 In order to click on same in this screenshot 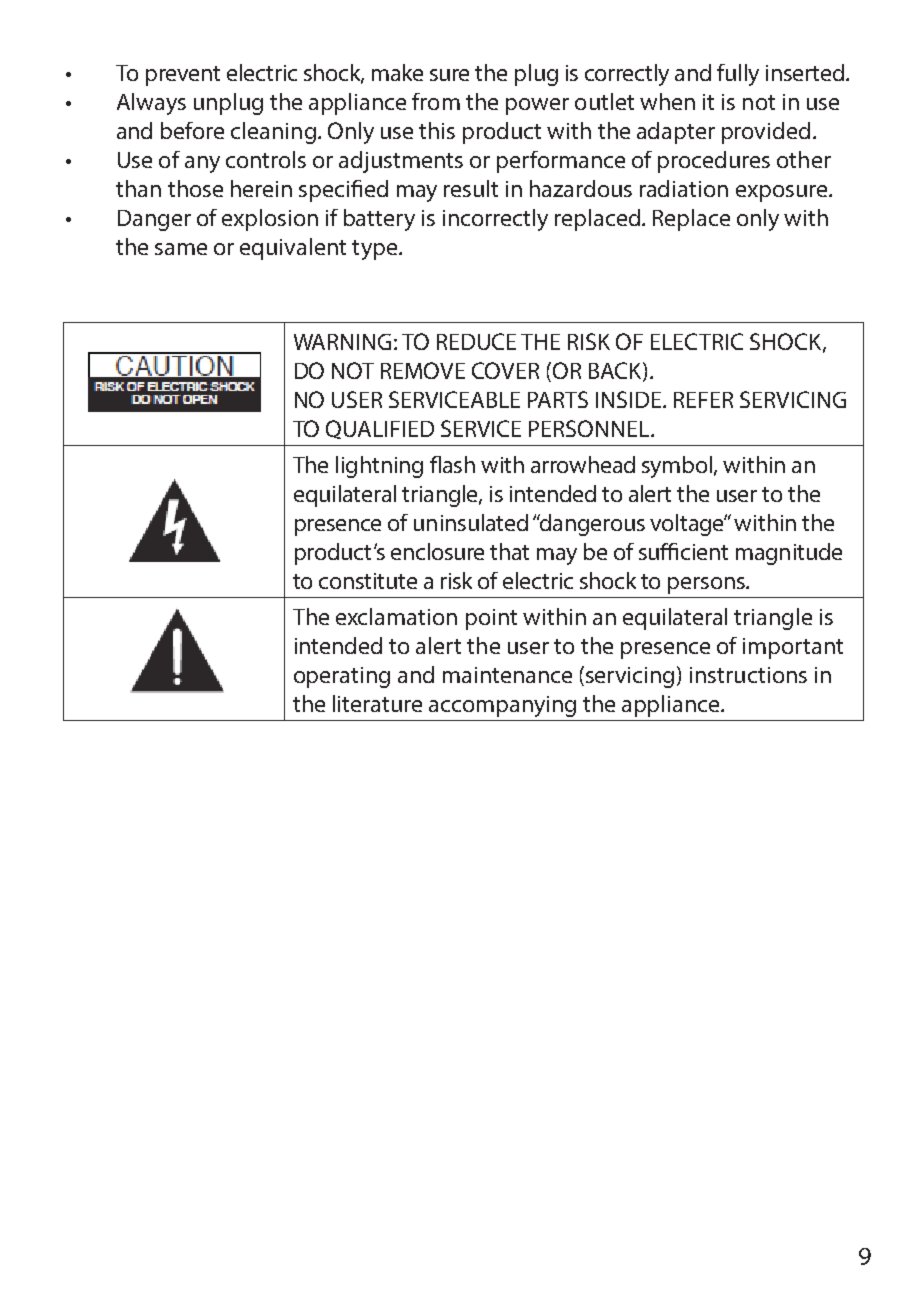, I will do `click(181, 249)`.
